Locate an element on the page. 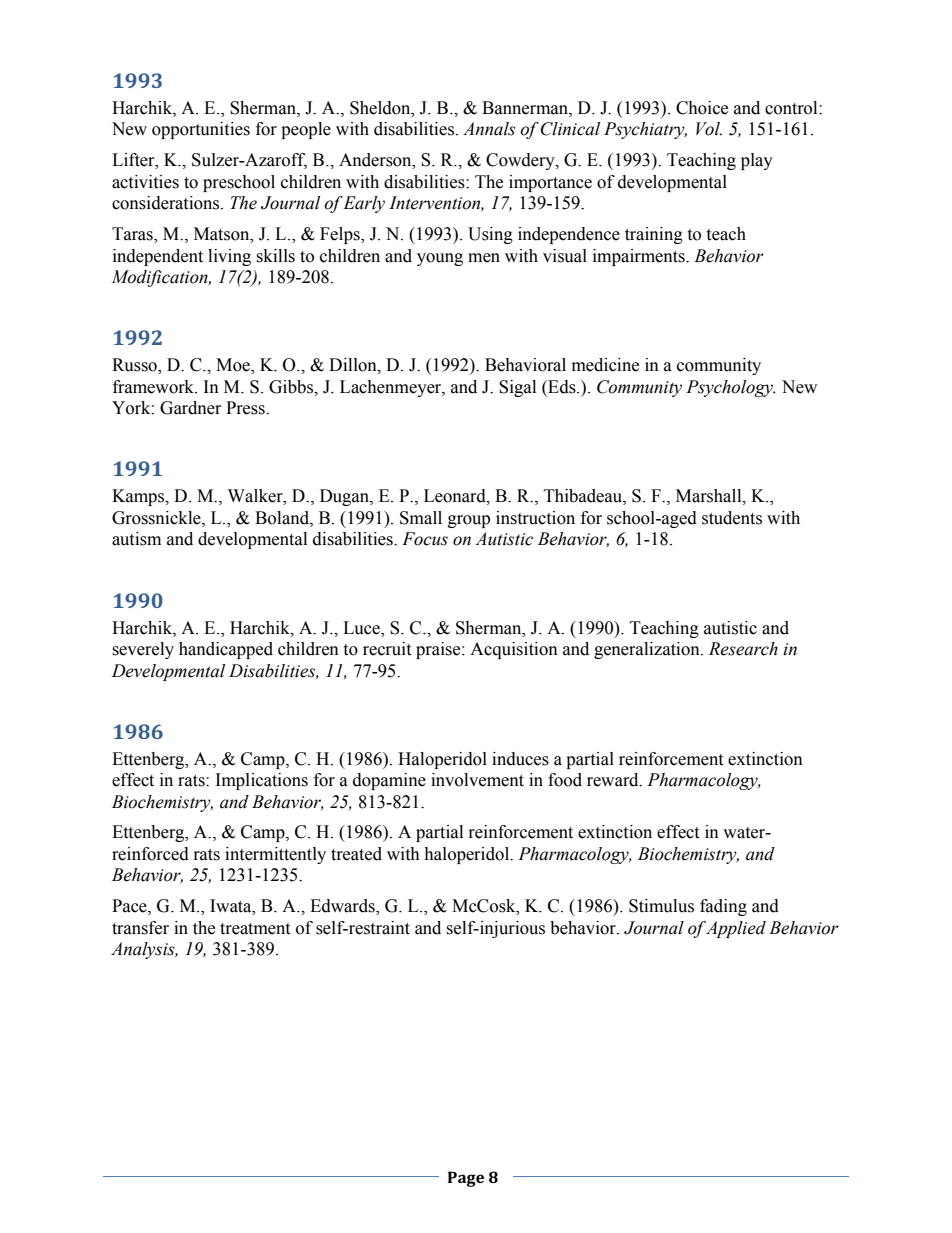  Implications is located at coordinates (262, 781).
